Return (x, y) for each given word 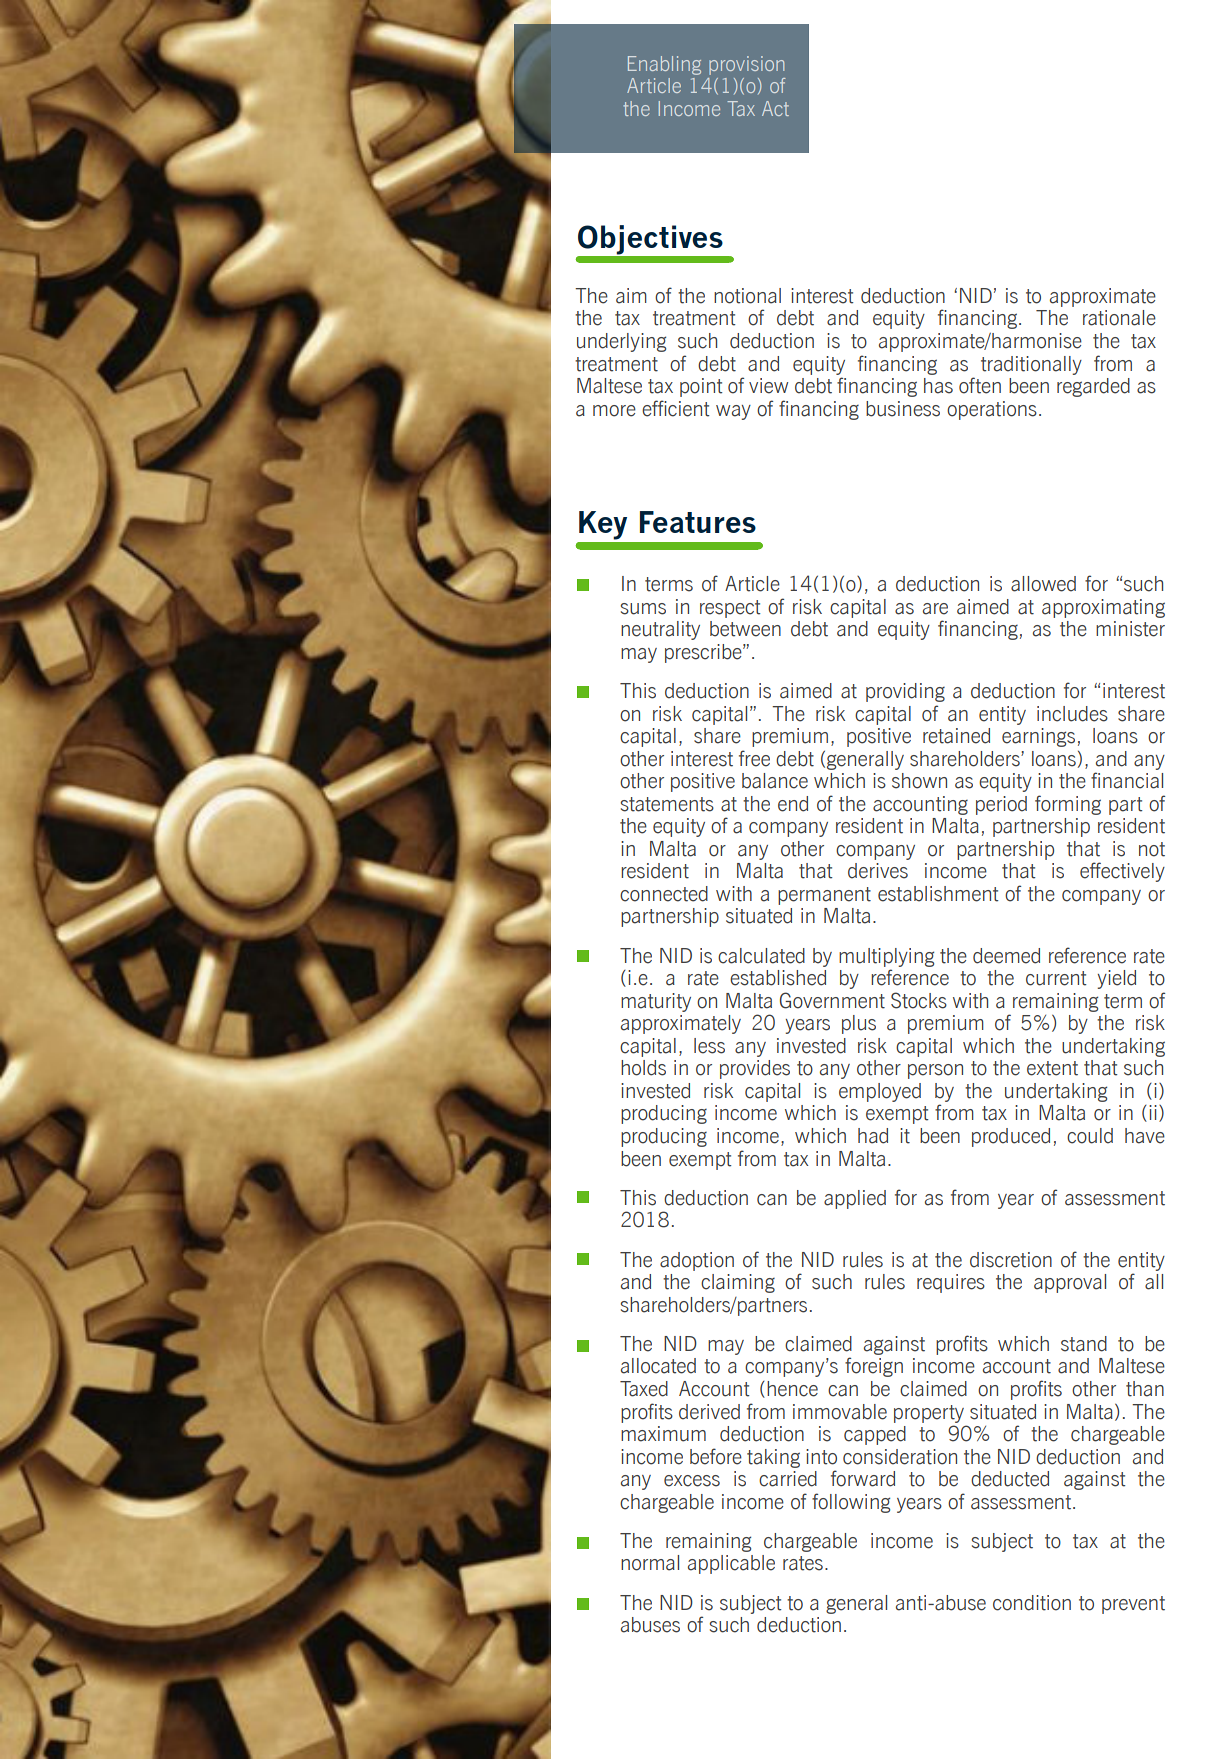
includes (1072, 714)
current (1056, 978)
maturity (656, 1002)
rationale (1119, 318)
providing (905, 692)
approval (1070, 1283)
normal (650, 1563)
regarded (1093, 387)
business (903, 409)
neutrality (660, 630)
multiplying (886, 957)
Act (775, 108)
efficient (676, 408)
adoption (697, 1261)
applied (855, 1199)
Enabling (664, 65)
